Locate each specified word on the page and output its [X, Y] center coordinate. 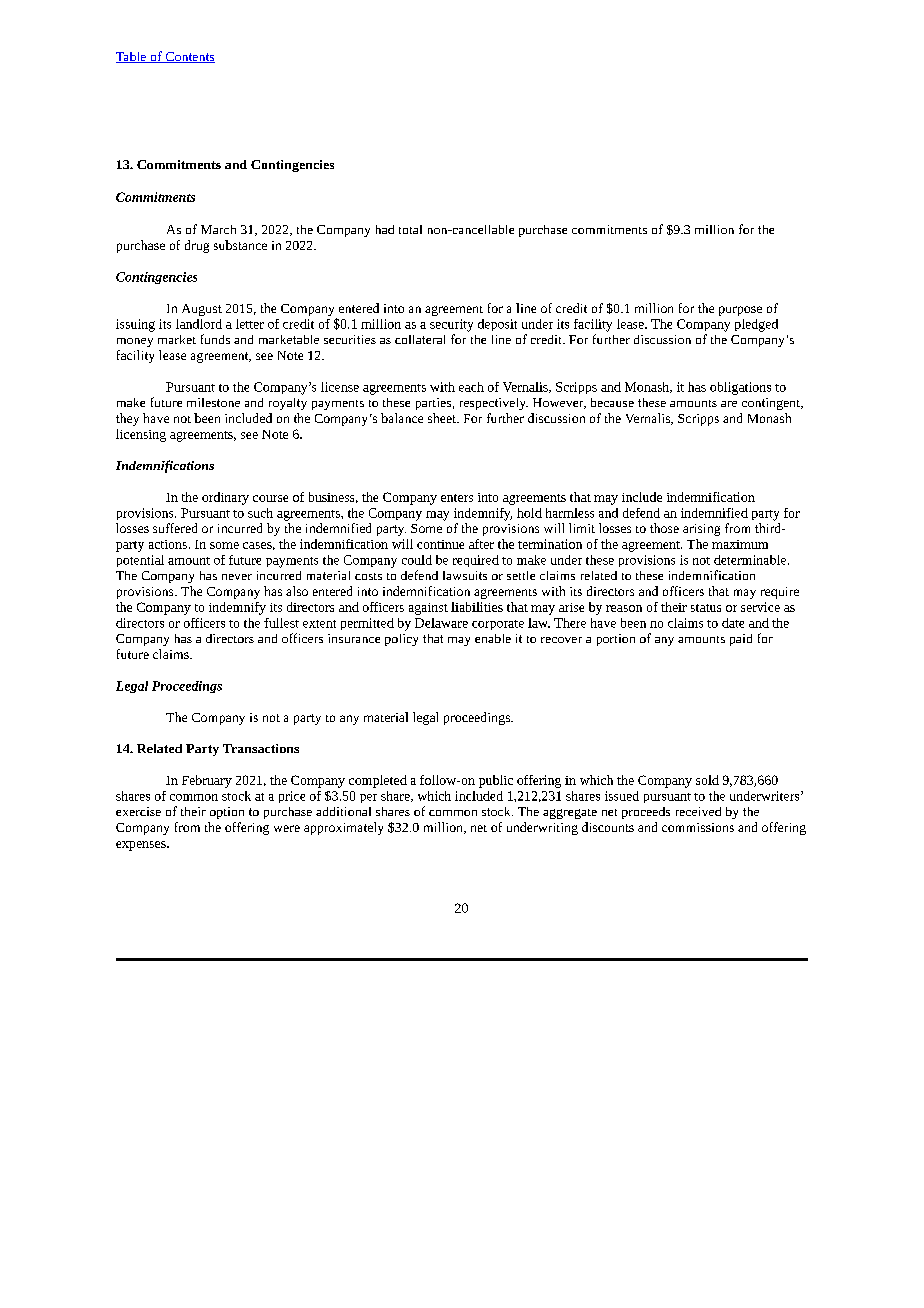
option [227, 813]
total [410, 229]
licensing [141, 435]
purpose [740, 311]
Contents [189, 57]
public [496, 781]
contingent [772, 404]
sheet [443, 418]
